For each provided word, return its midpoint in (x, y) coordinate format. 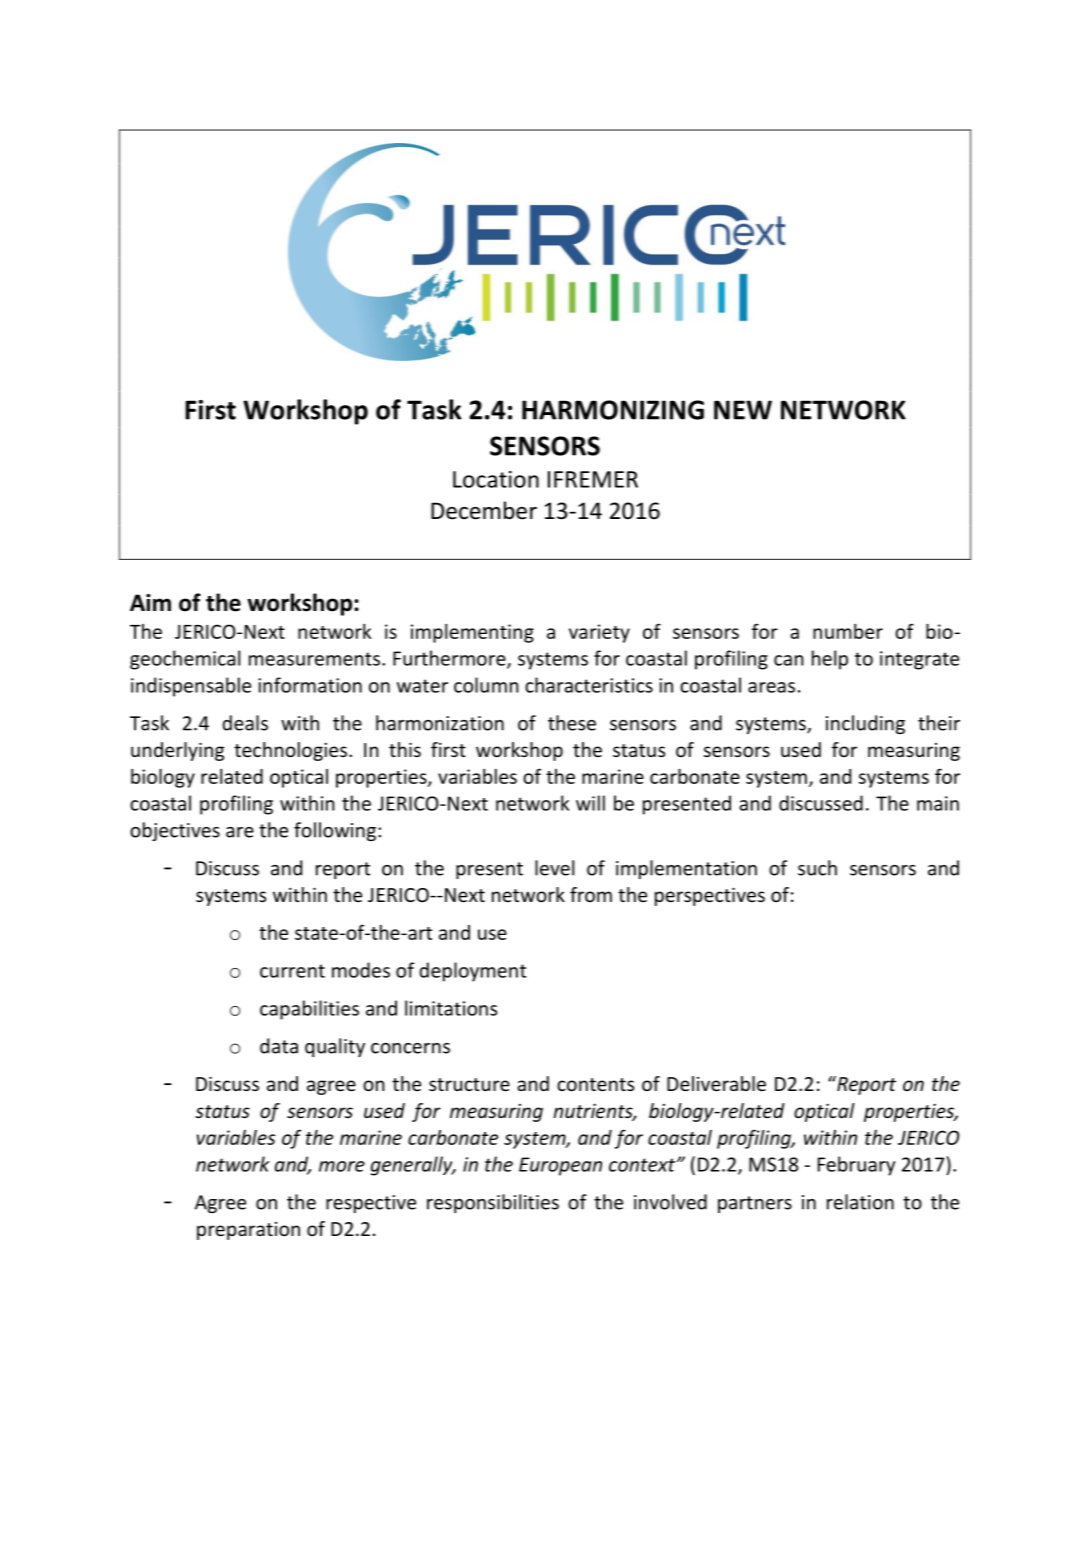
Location (496, 479)
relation (860, 1202)
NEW (743, 410)
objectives (175, 831)
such (817, 868)
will (590, 803)
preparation (248, 1231)
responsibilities (493, 1203)
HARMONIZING (613, 410)
